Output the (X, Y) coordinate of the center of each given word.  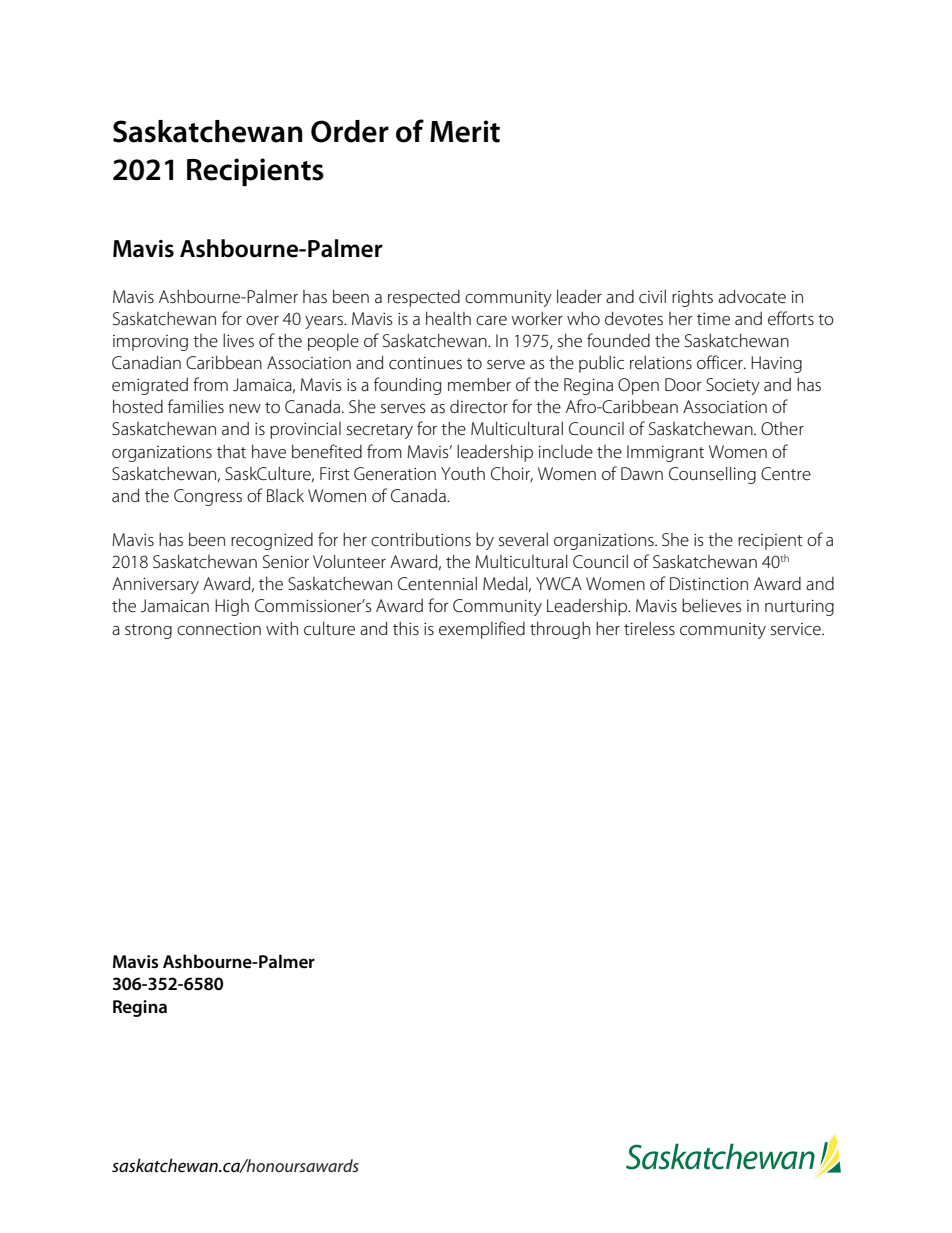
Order (350, 131)
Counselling (712, 475)
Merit (465, 131)
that (231, 451)
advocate (752, 296)
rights (692, 298)
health (448, 318)
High (232, 607)
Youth (463, 473)
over (262, 320)
